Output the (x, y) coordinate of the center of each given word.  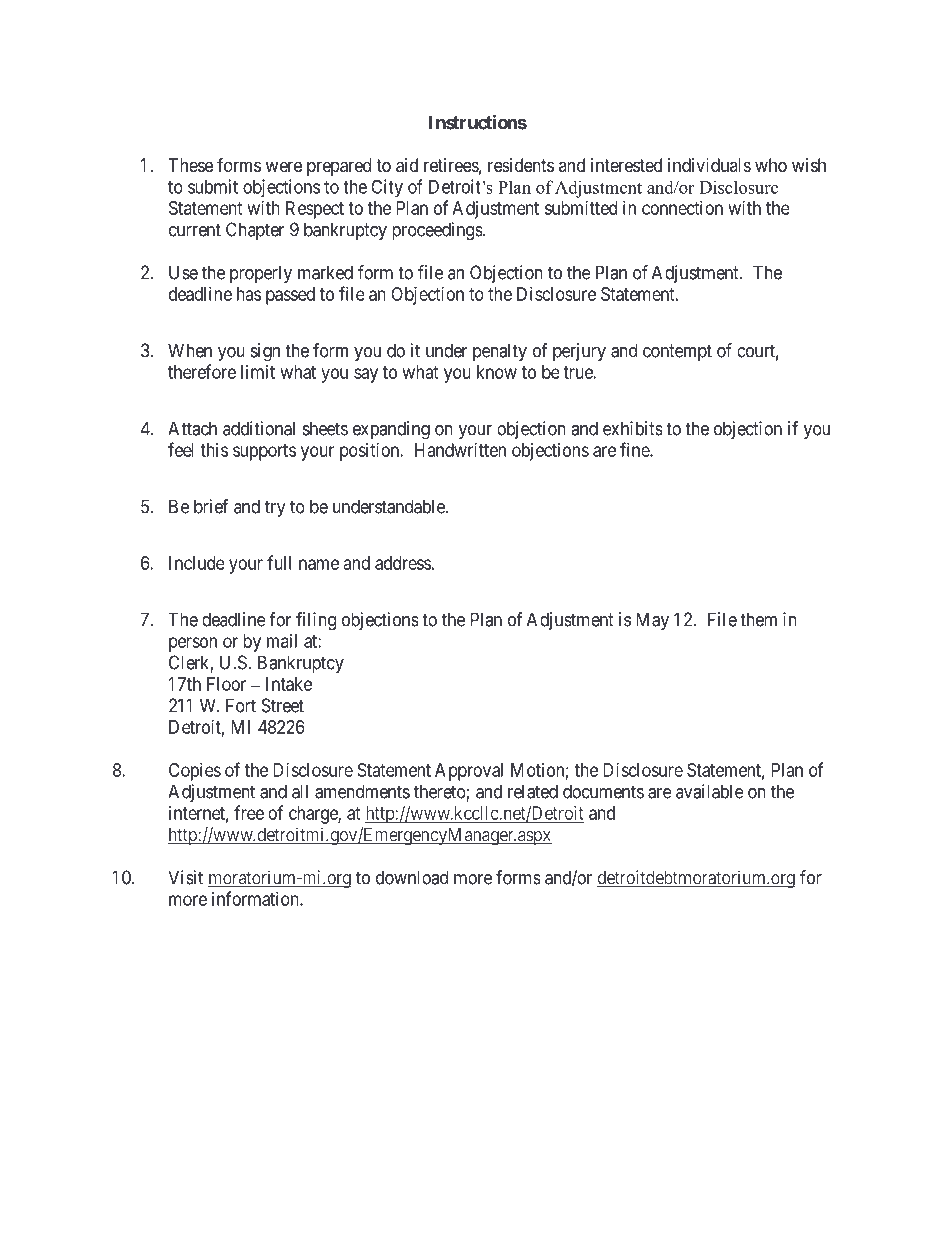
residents (521, 165)
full (279, 562)
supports (264, 452)
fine (635, 449)
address (403, 563)
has (249, 294)
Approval (469, 772)
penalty (500, 352)
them (758, 619)
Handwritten (460, 450)
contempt (677, 352)
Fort (241, 705)
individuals (709, 165)
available (710, 791)
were (284, 166)
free (249, 812)
